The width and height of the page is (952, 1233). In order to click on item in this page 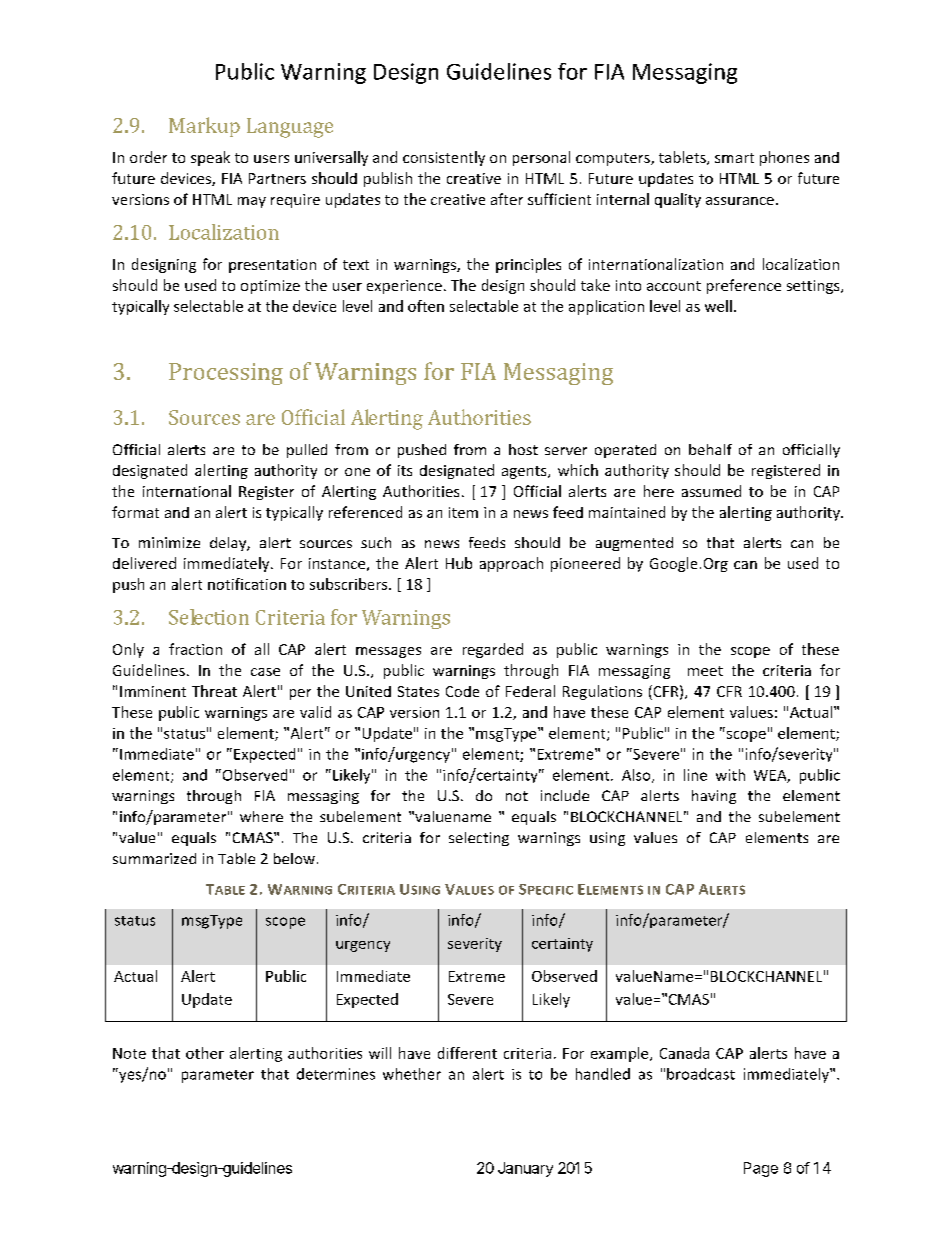, I will do `click(463, 512)`.
